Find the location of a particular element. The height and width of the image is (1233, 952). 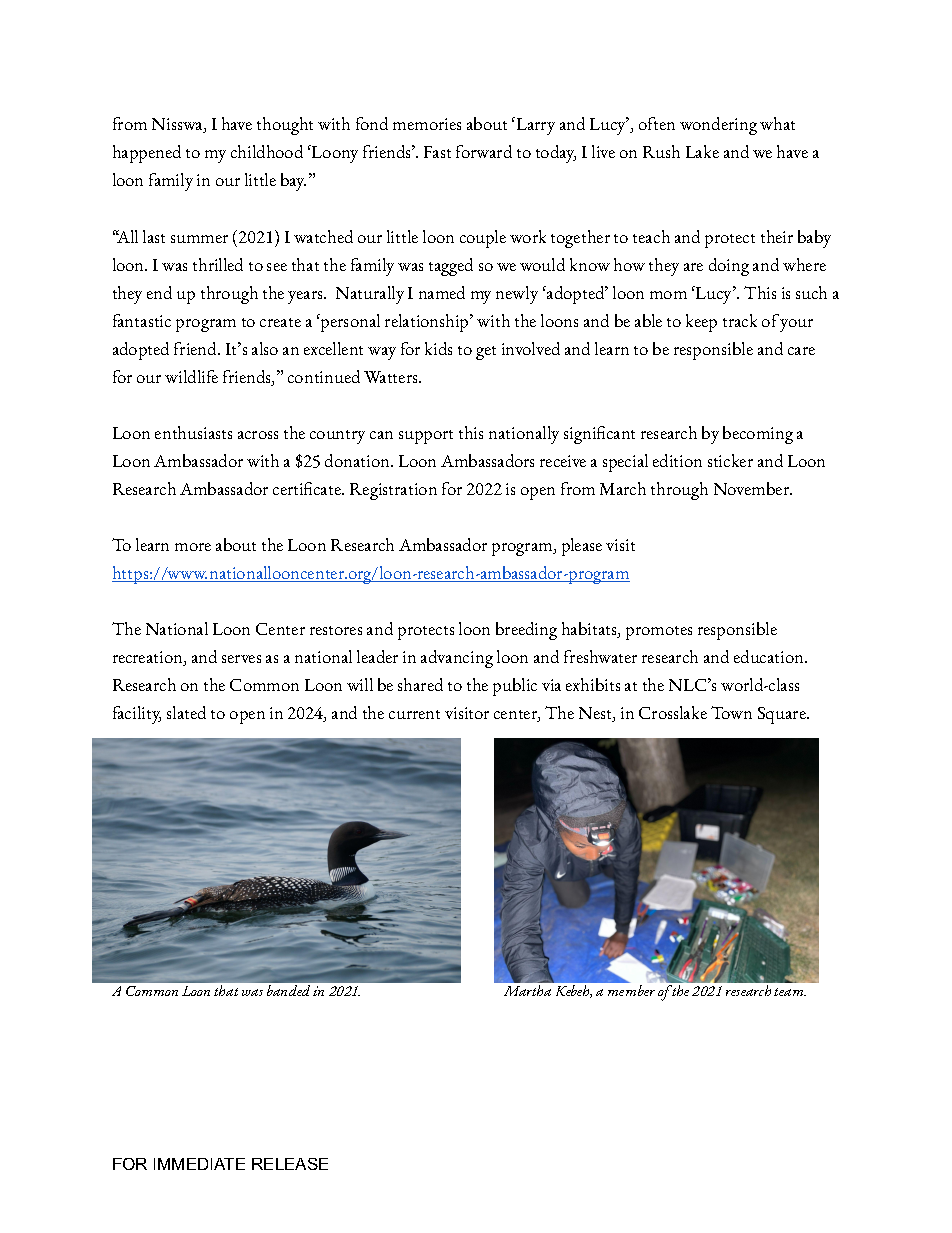

team is located at coordinates (790, 992).
